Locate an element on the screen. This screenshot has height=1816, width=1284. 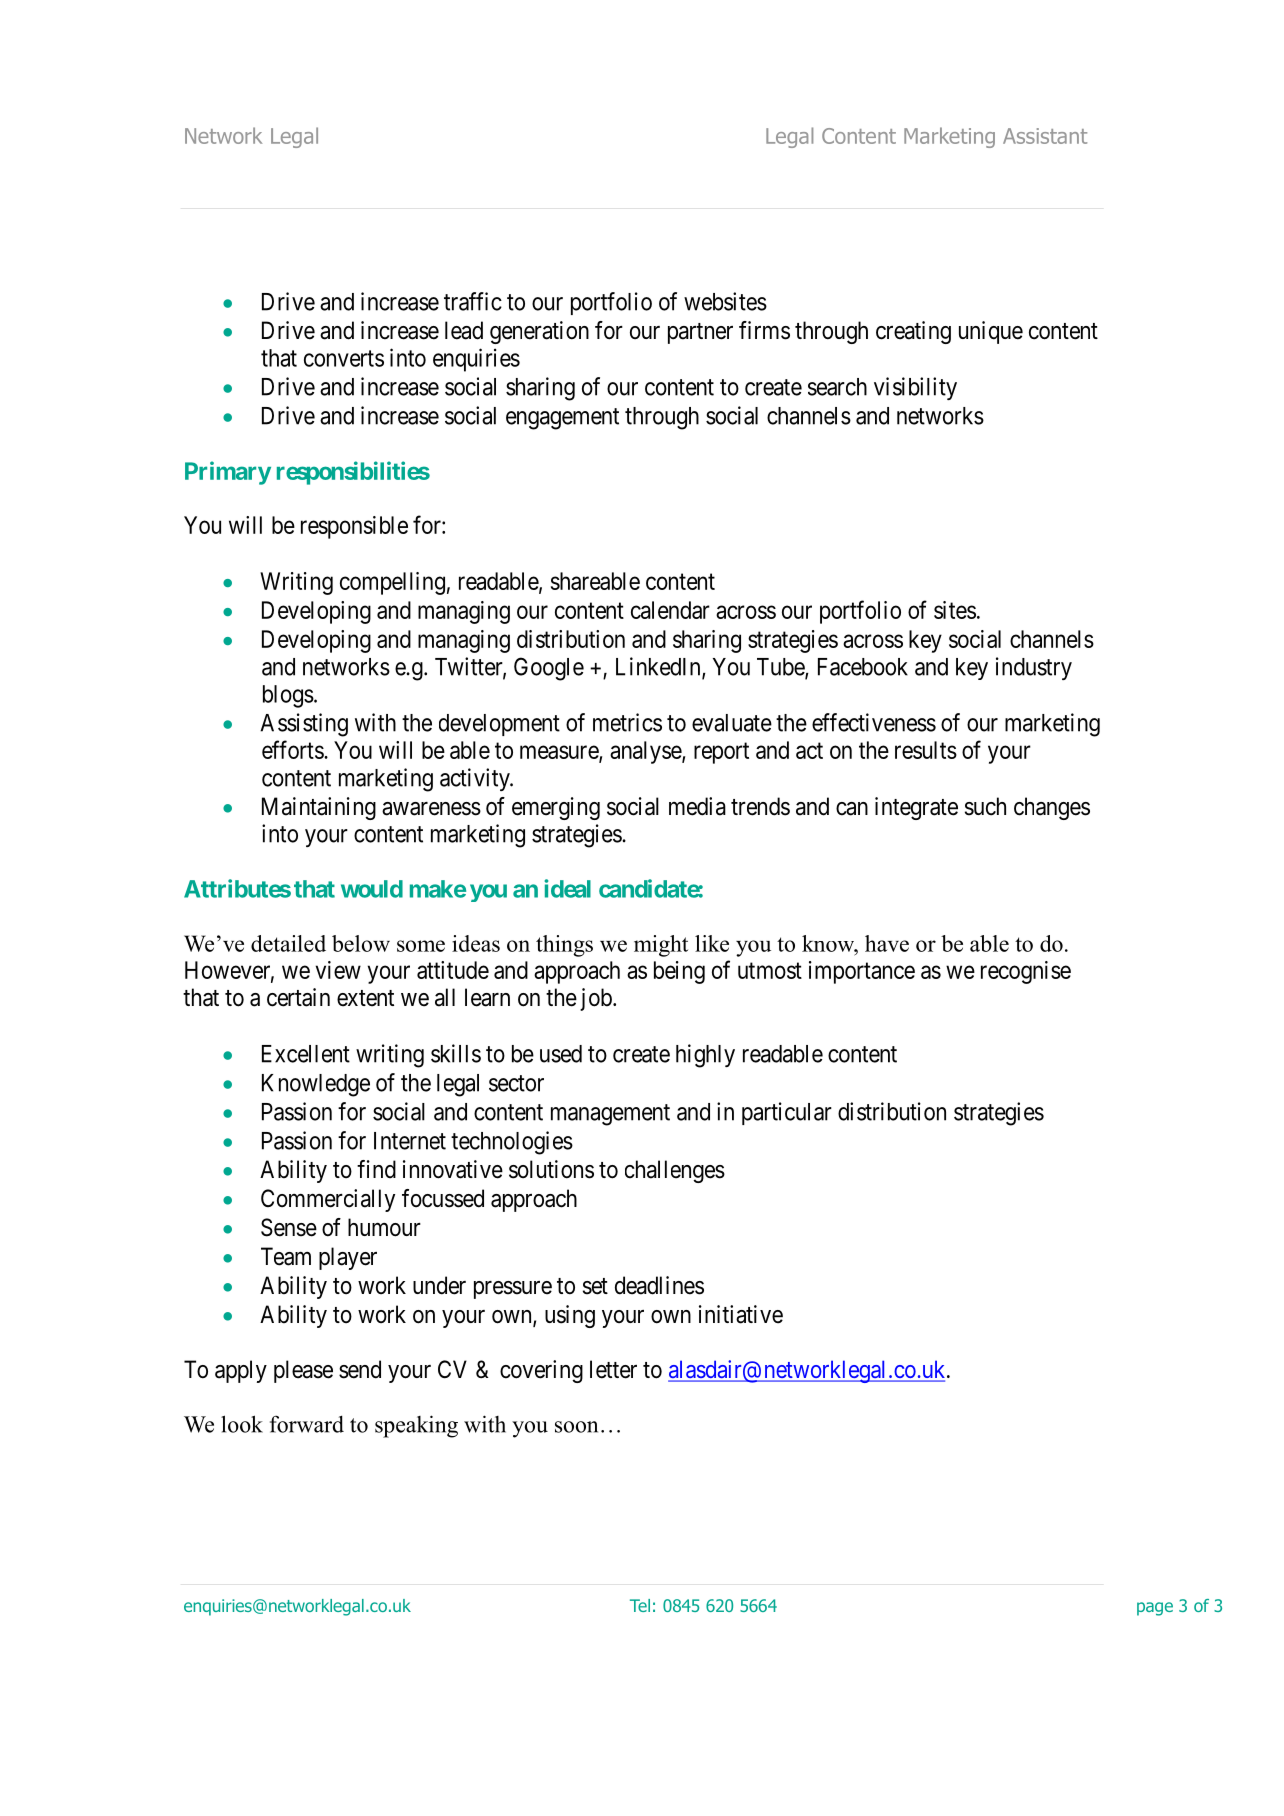
Tel is located at coordinates (640, 1605).
